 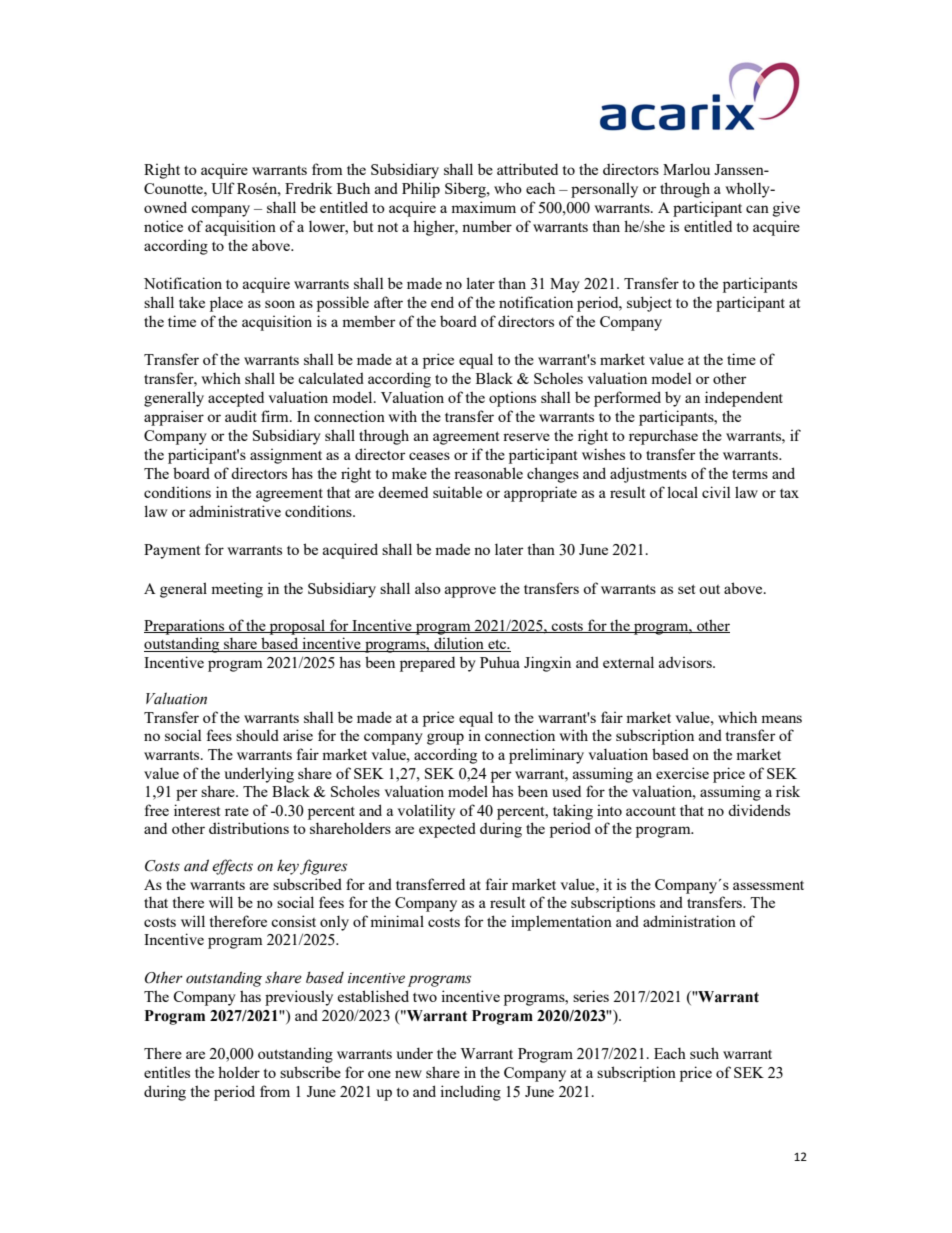 I want to click on effects, so click(x=232, y=867).
